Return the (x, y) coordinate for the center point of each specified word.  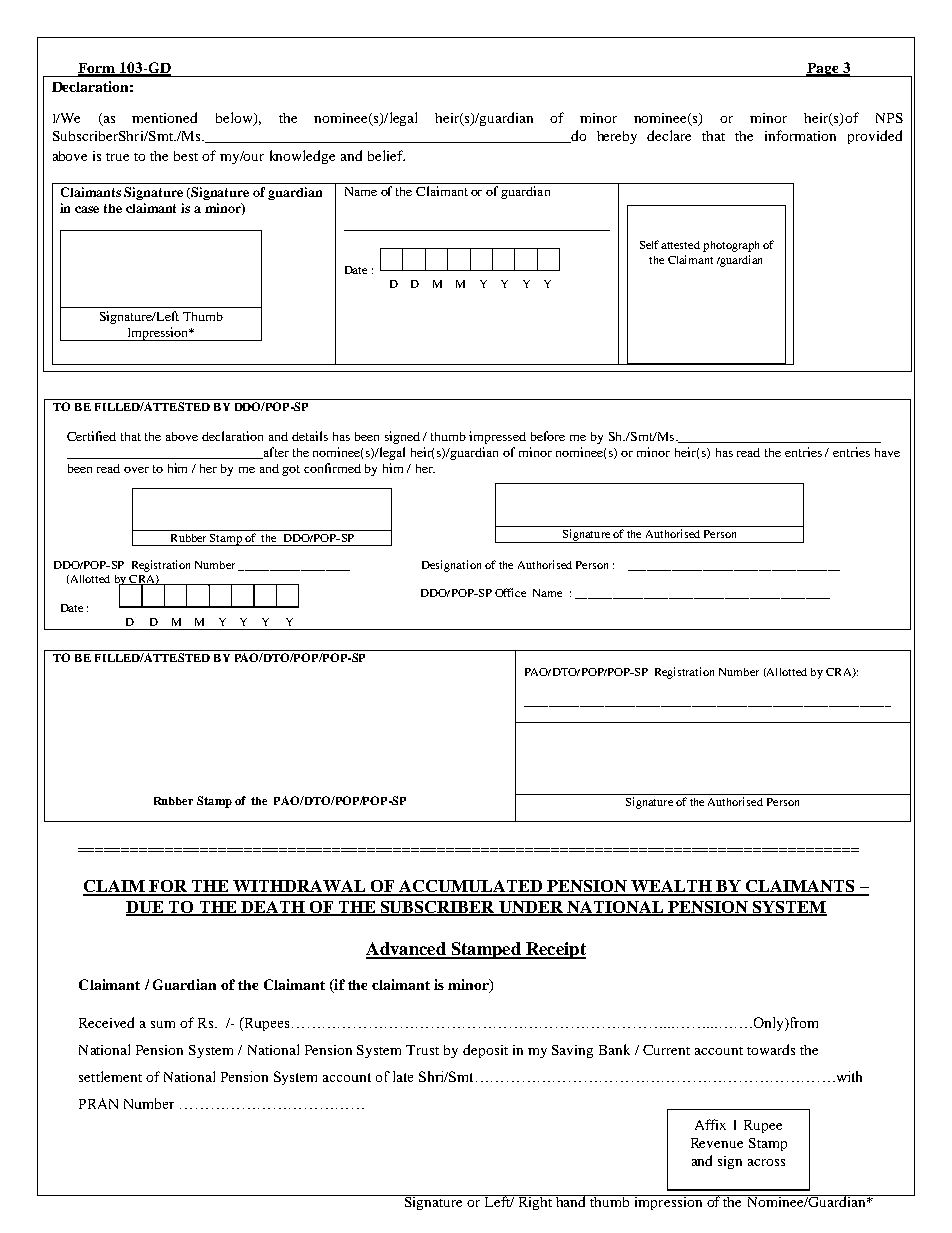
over (136, 470)
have (887, 452)
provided (875, 137)
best (186, 156)
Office (510, 592)
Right (535, 1202)
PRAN (98, 1103)
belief (386, 155)
